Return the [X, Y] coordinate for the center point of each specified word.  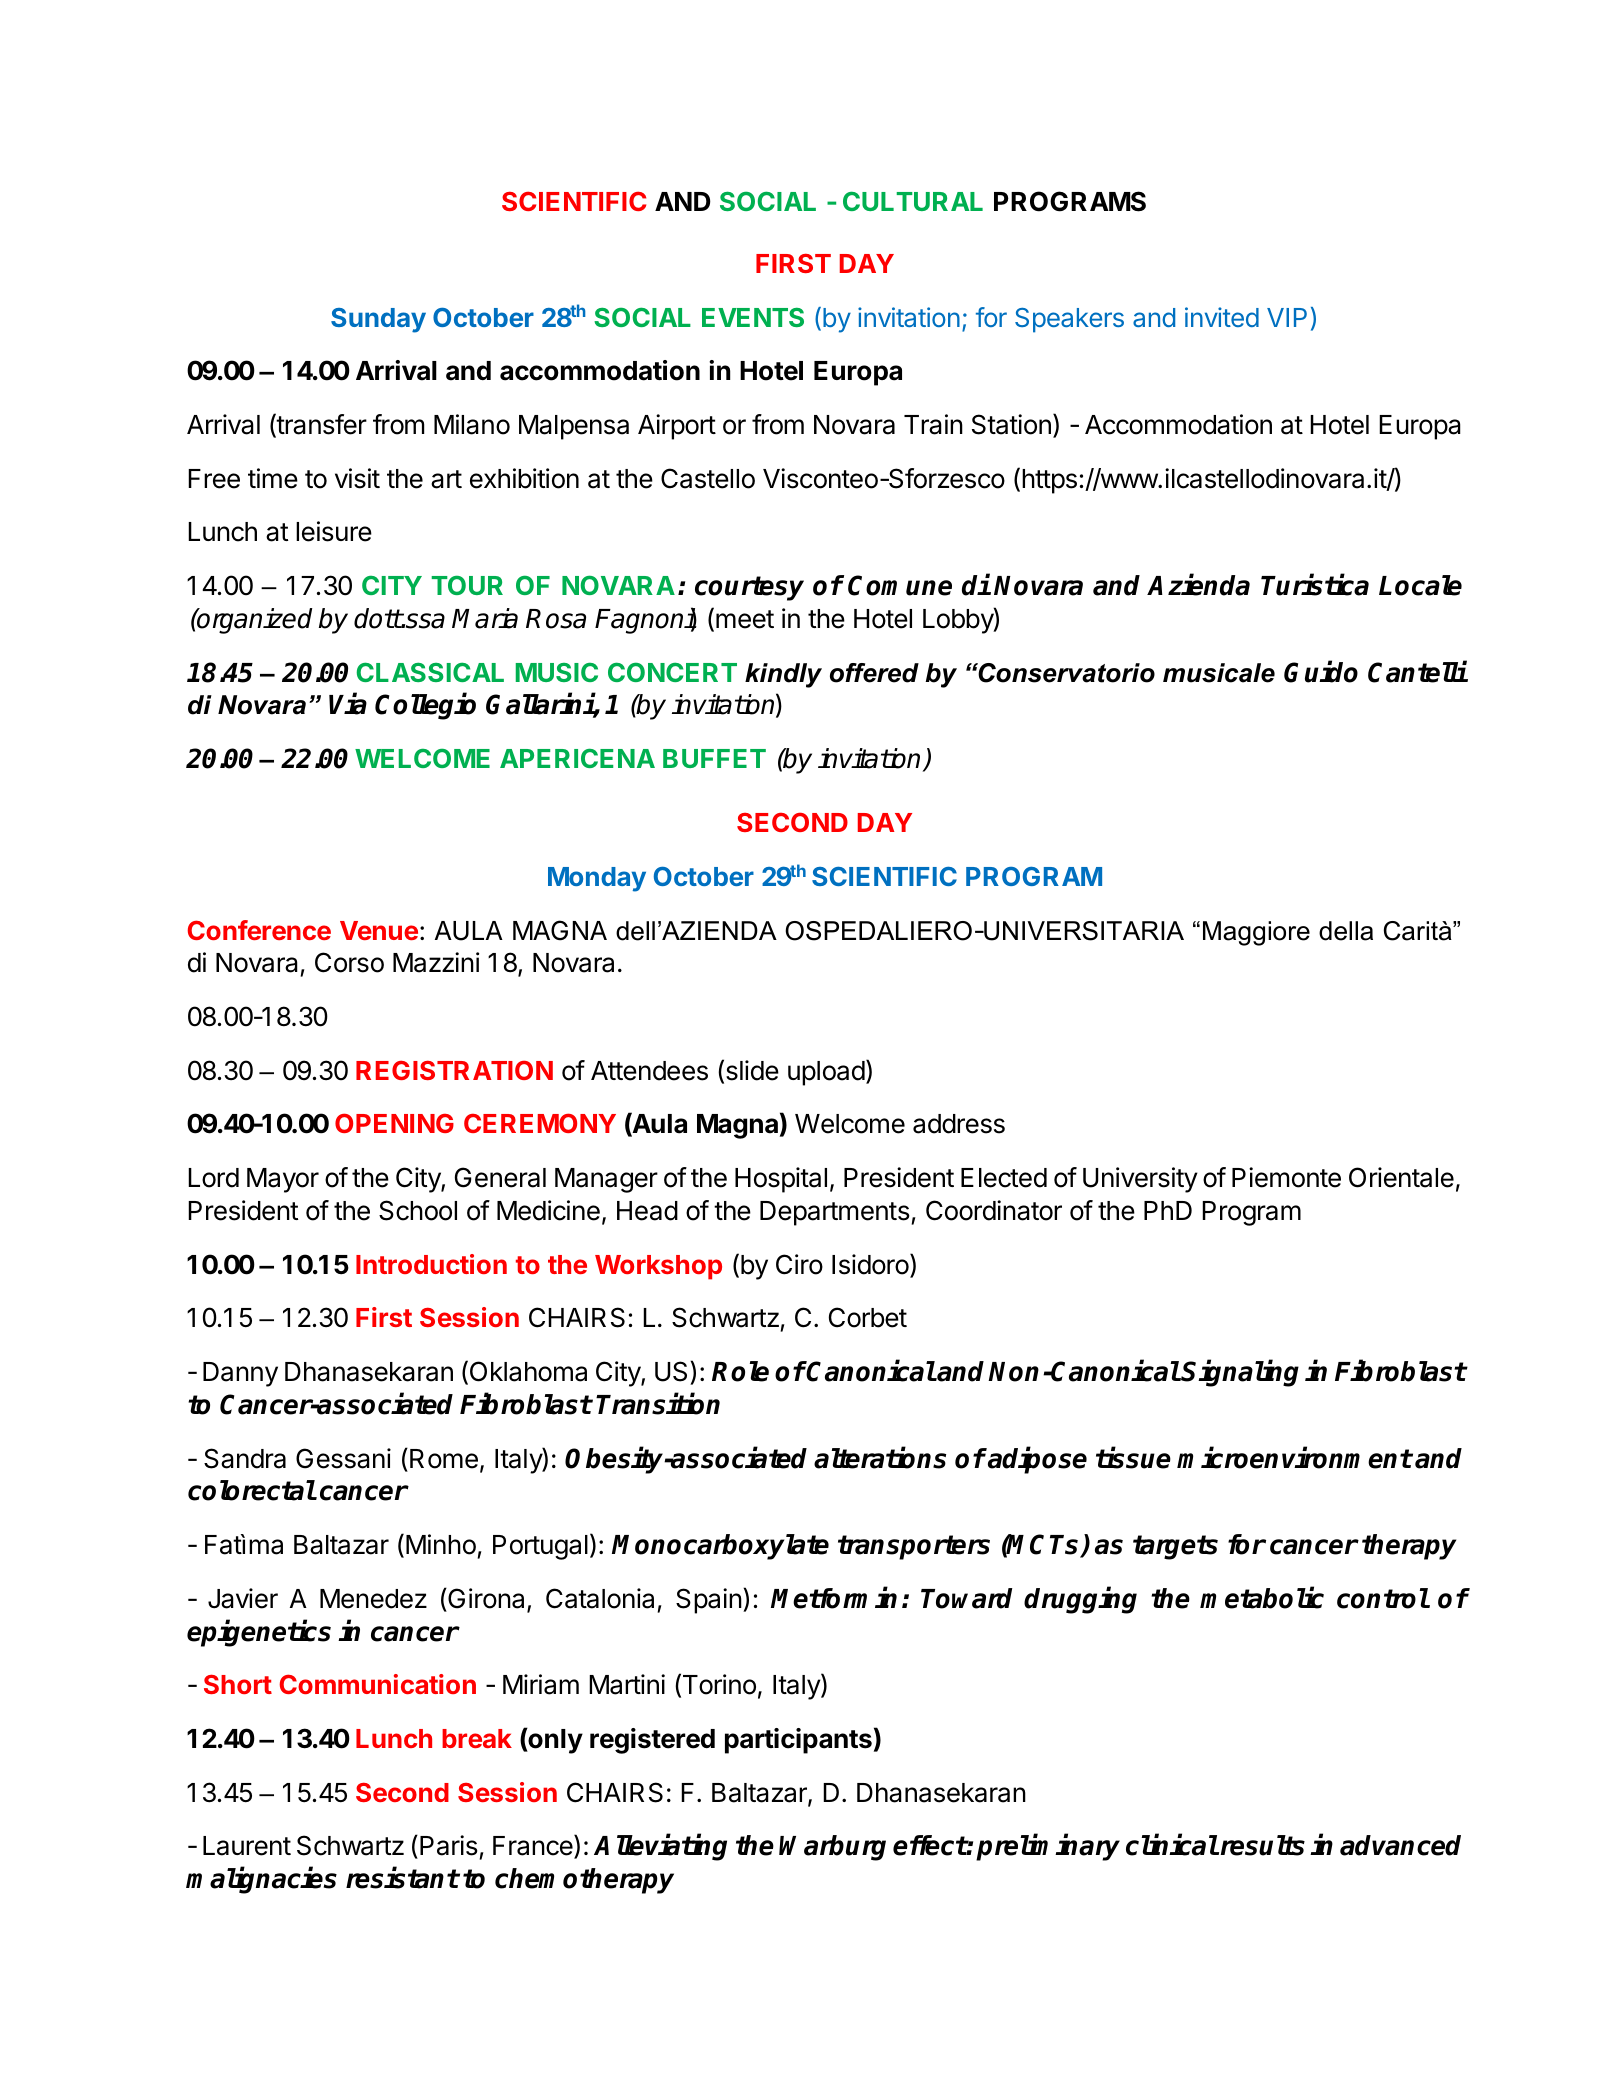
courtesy [749, 588]
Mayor [283, 1180]
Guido [1321, 671]
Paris [449, 1845]
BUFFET [714, 758]
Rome [444, 1459]
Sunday [378, 320]
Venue [379, 930]
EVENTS [753, 317]
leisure [334, 531]
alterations [880, 1458]
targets [1175, 1547]
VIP [1287, 317]
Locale [1420, 585]
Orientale [1401, 1177]
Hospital [781, 1180]
